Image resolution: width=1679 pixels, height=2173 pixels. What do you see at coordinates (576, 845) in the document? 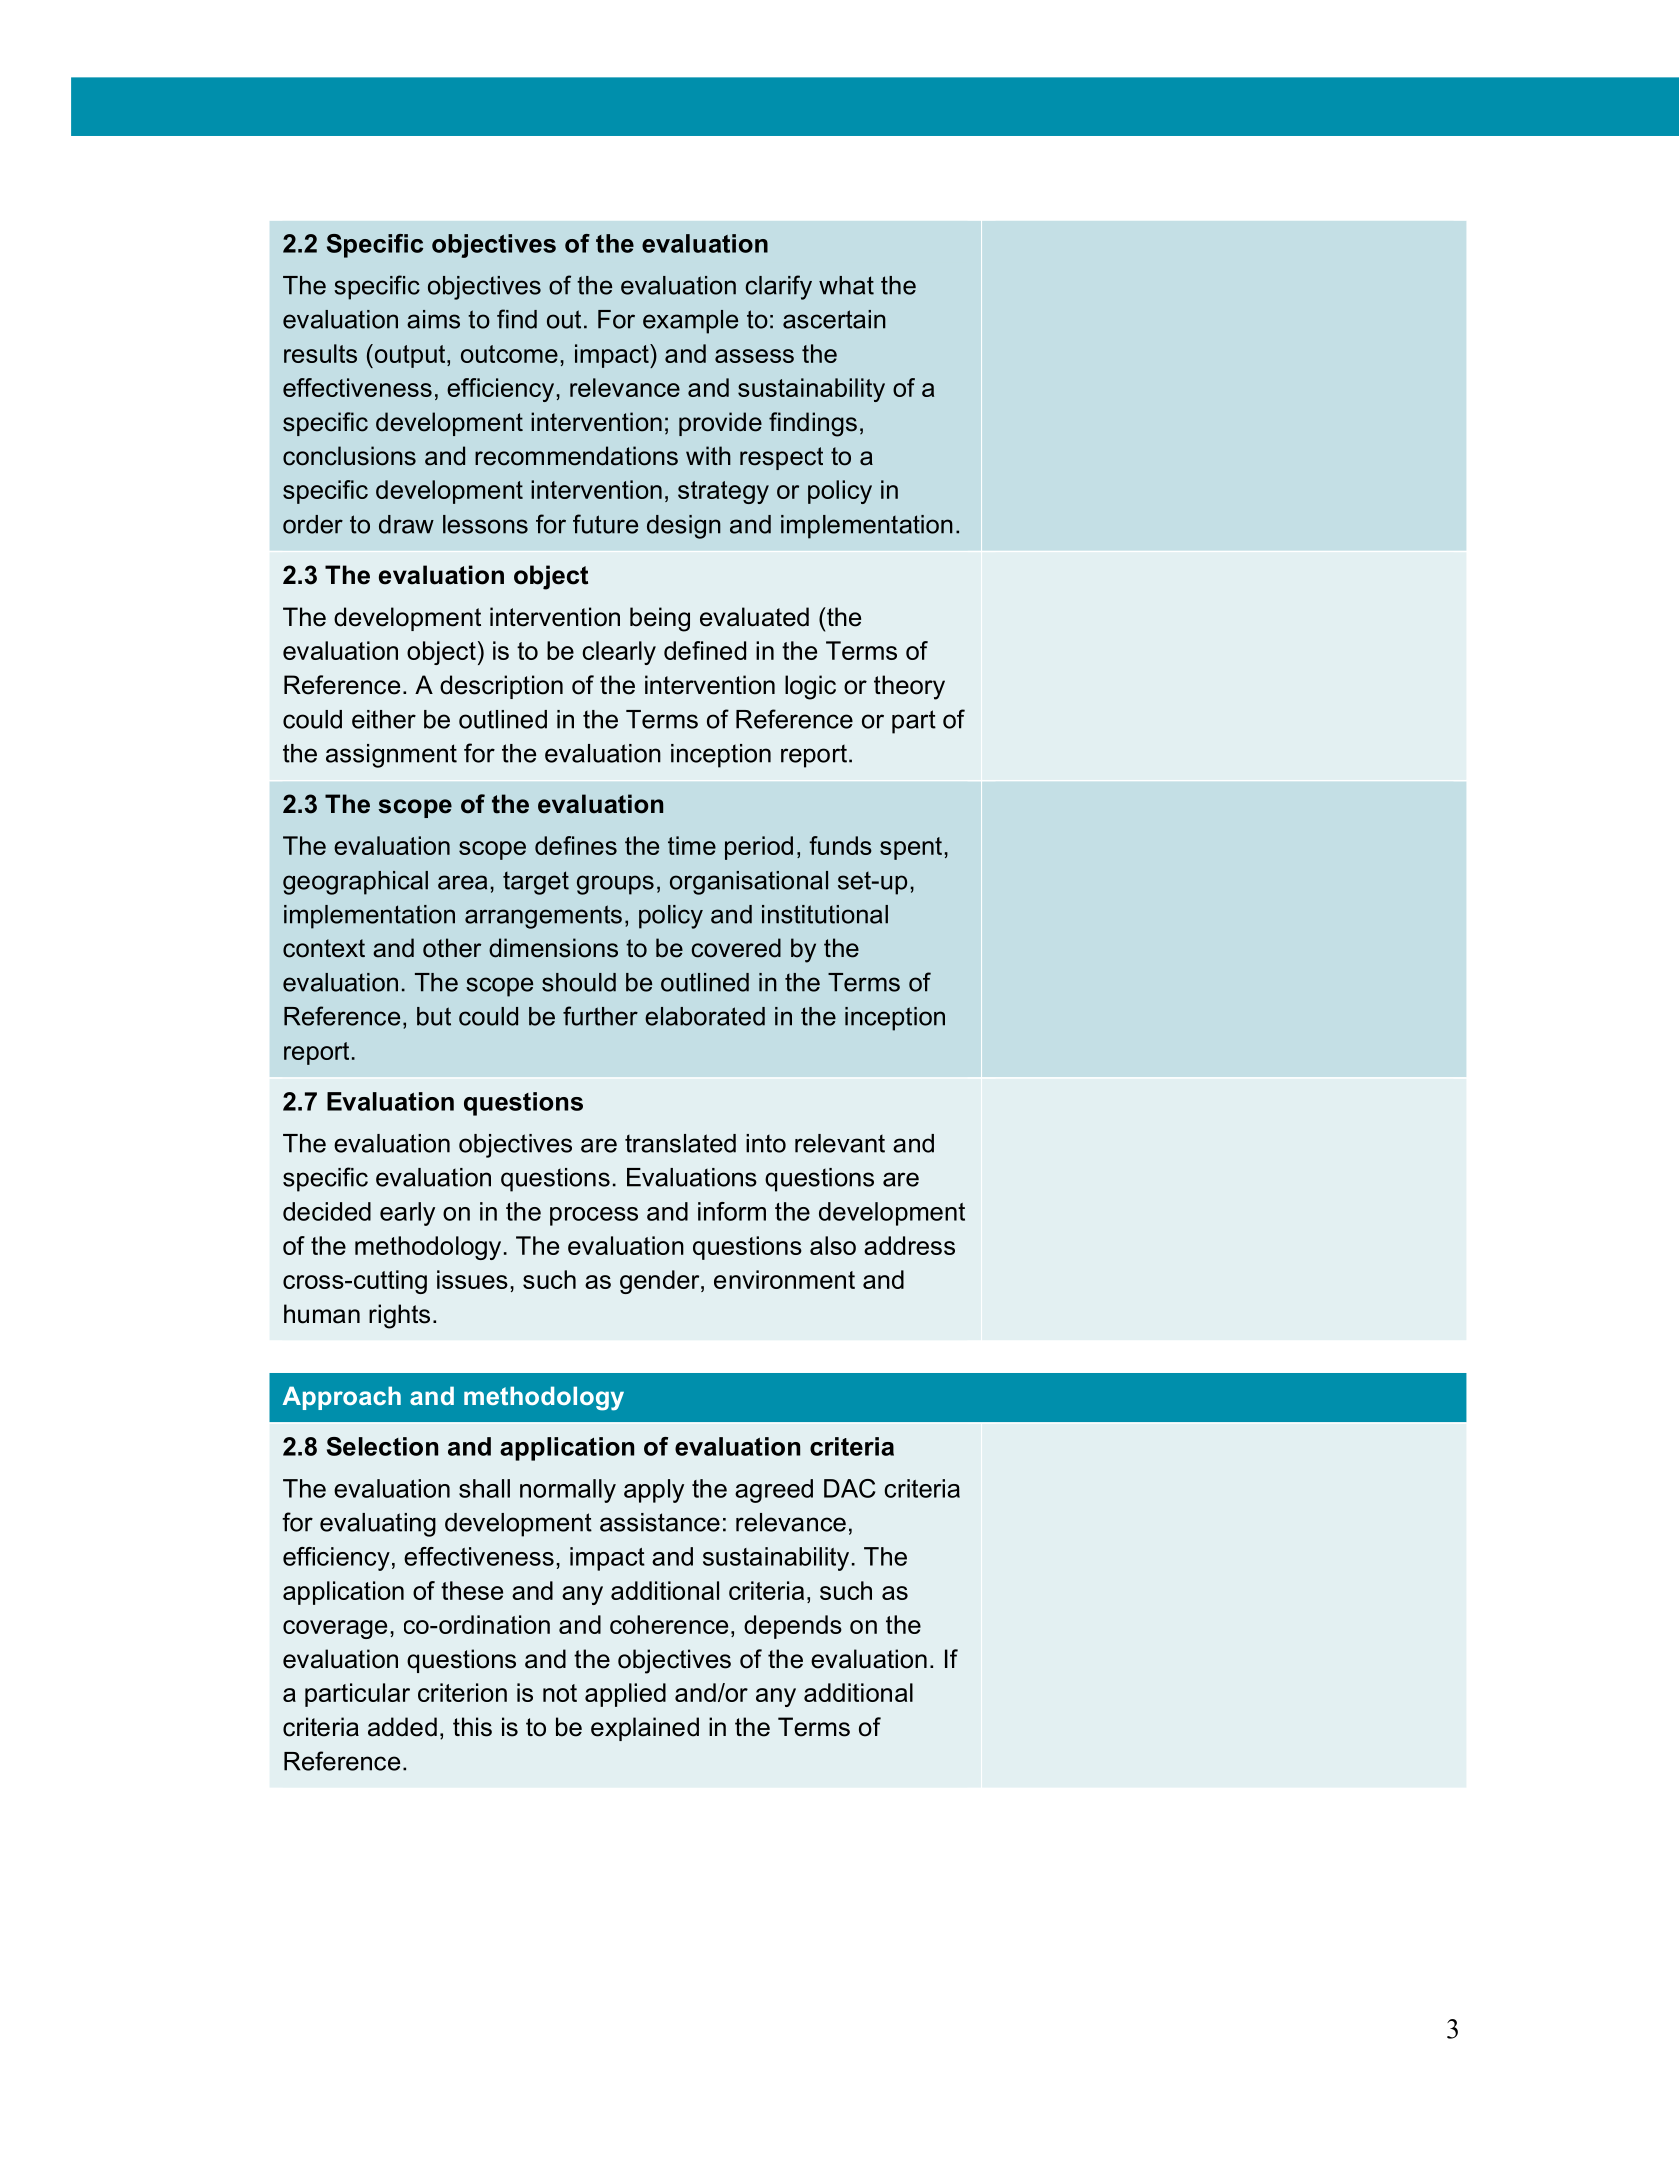
I see `defines` at bounding box center [576, 845].
